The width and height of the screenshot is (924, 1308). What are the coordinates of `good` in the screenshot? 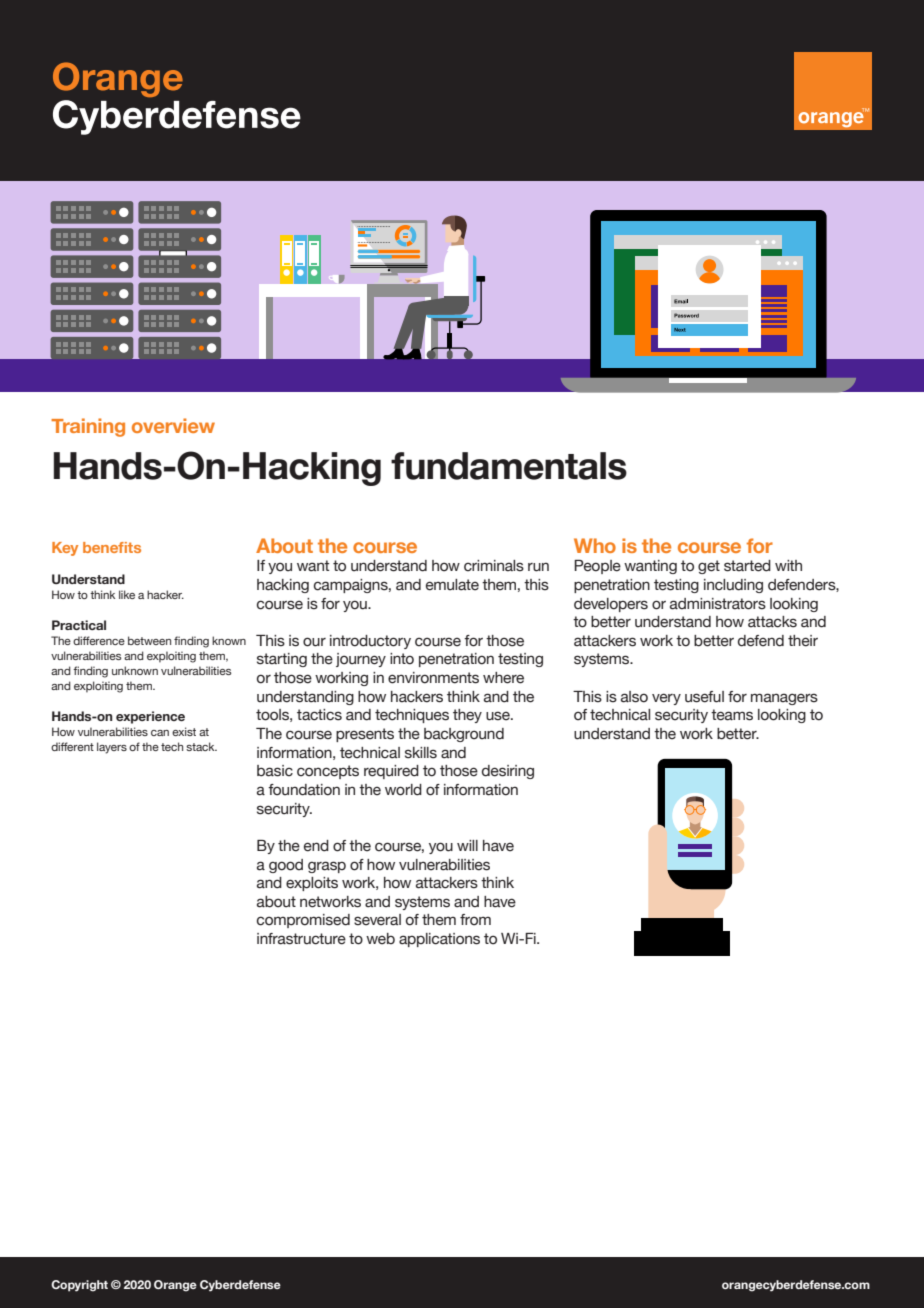 It's located at (286, 866).
